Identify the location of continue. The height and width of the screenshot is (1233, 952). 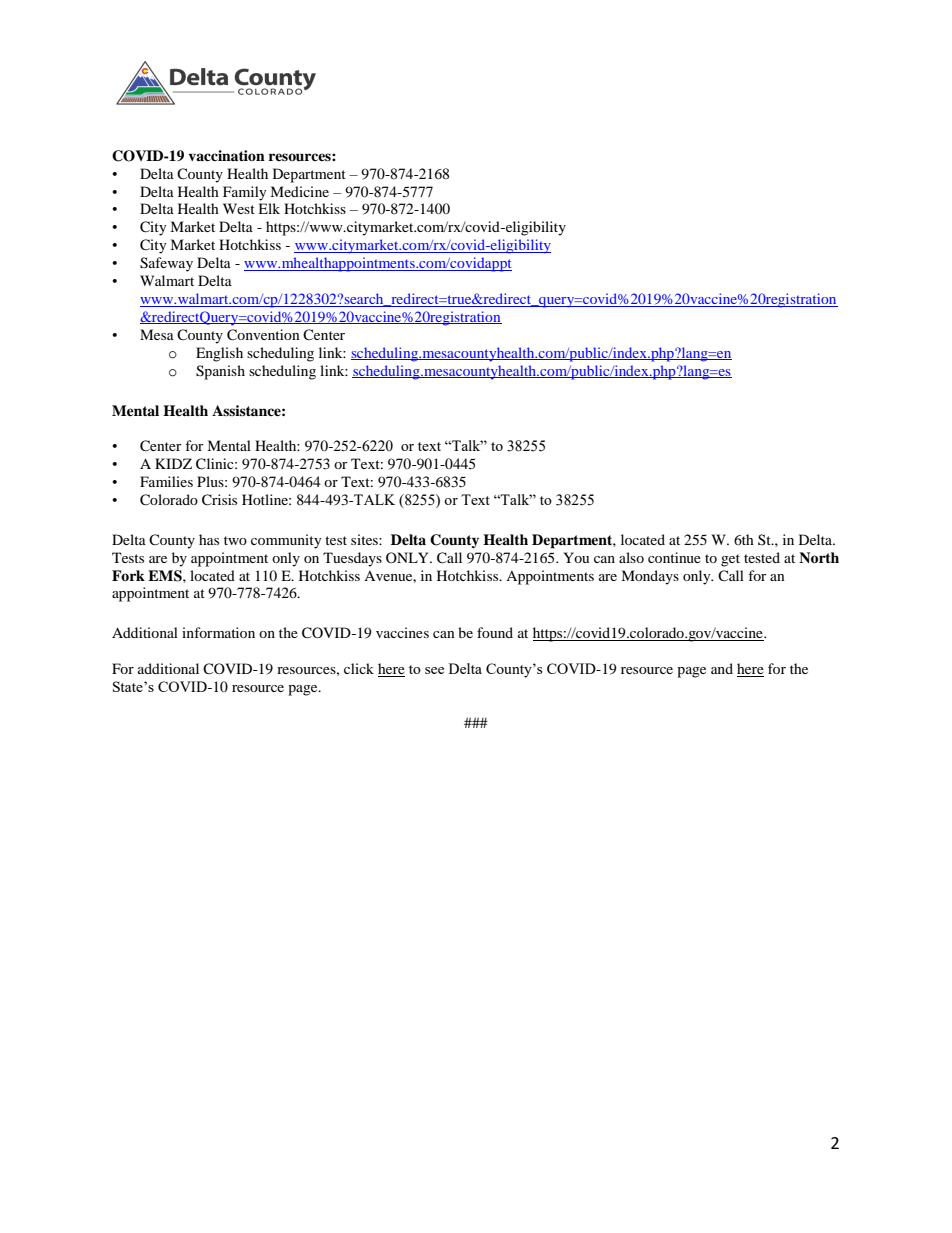
(674, 557).
